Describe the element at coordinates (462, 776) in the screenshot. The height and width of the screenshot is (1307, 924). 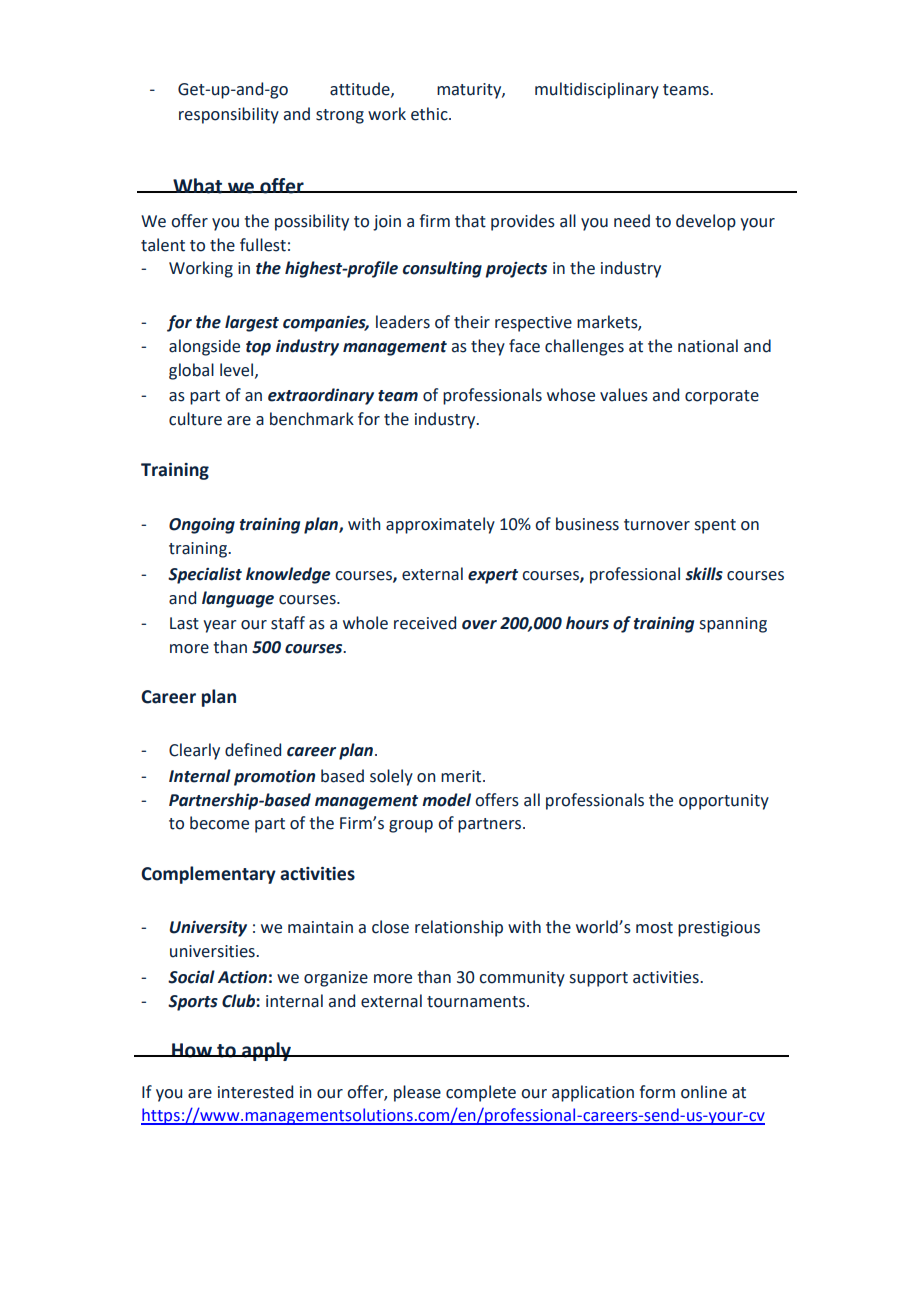
I see `merit` at that location.
